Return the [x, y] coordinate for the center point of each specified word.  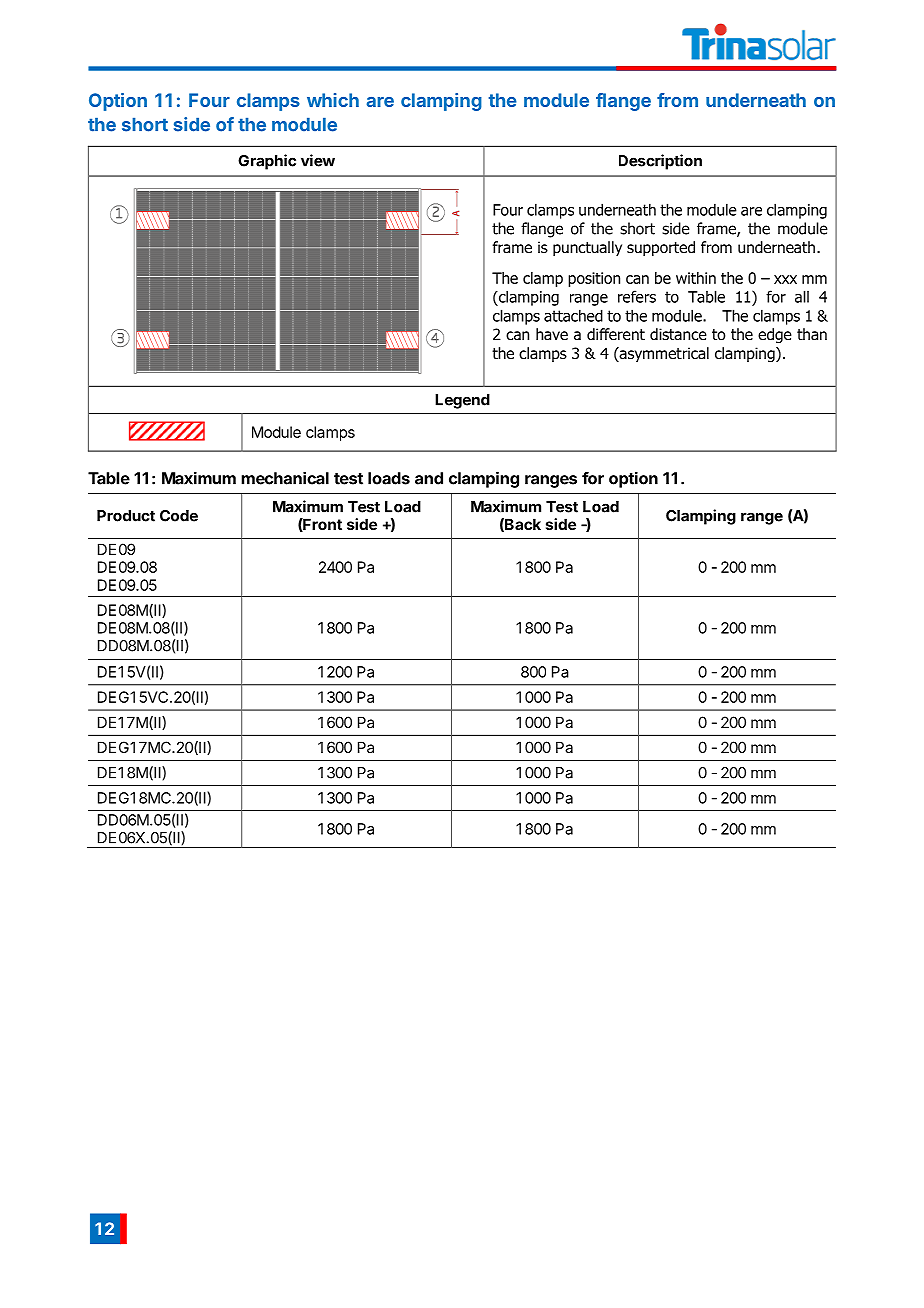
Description [660, 162]
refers [637, 296]
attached [573, 315]
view [318, 160]
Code [179, 516]
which [333, 100]
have [552, 334]
